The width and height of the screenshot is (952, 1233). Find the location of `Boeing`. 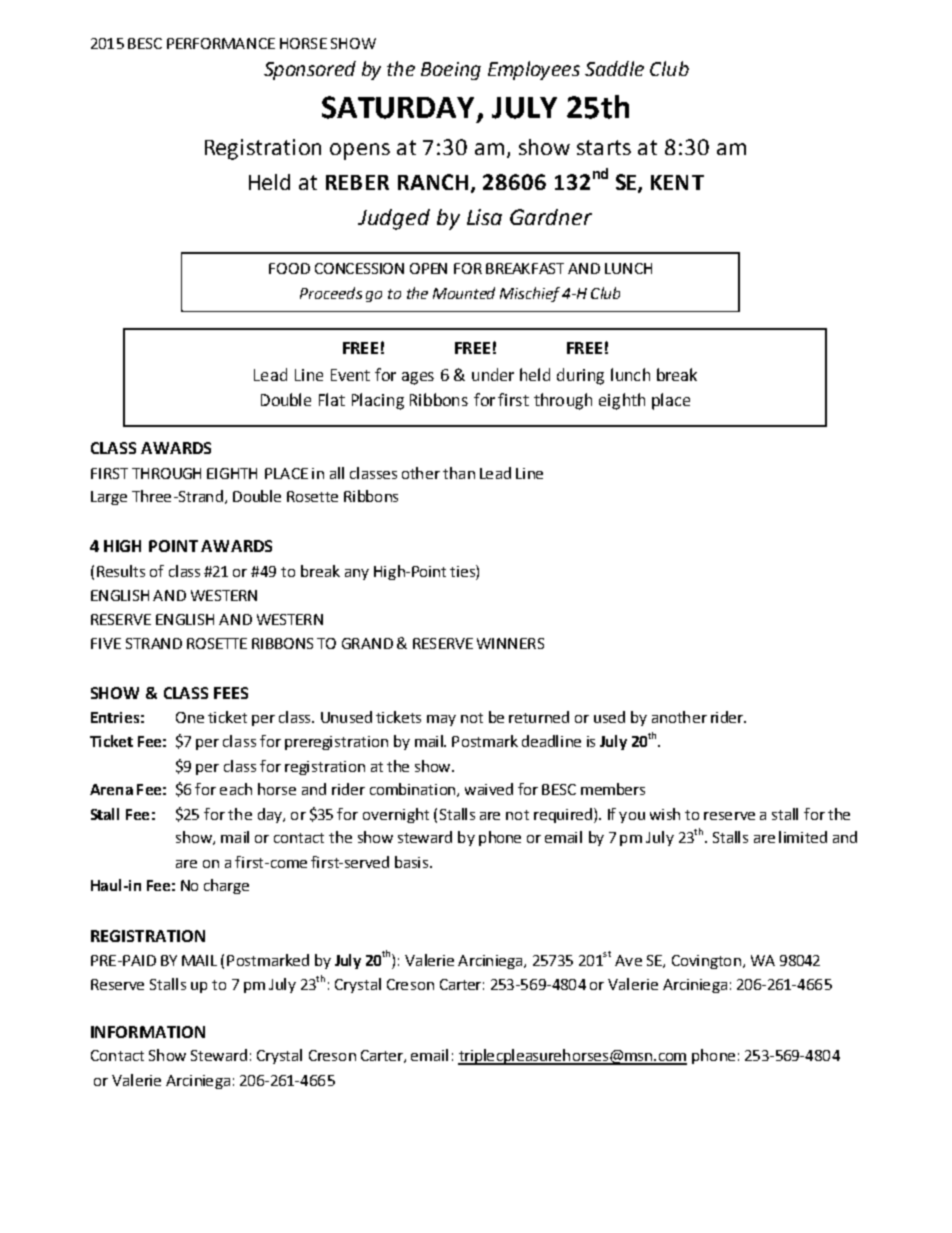

Boeing is located at coordinates (451, 71).
